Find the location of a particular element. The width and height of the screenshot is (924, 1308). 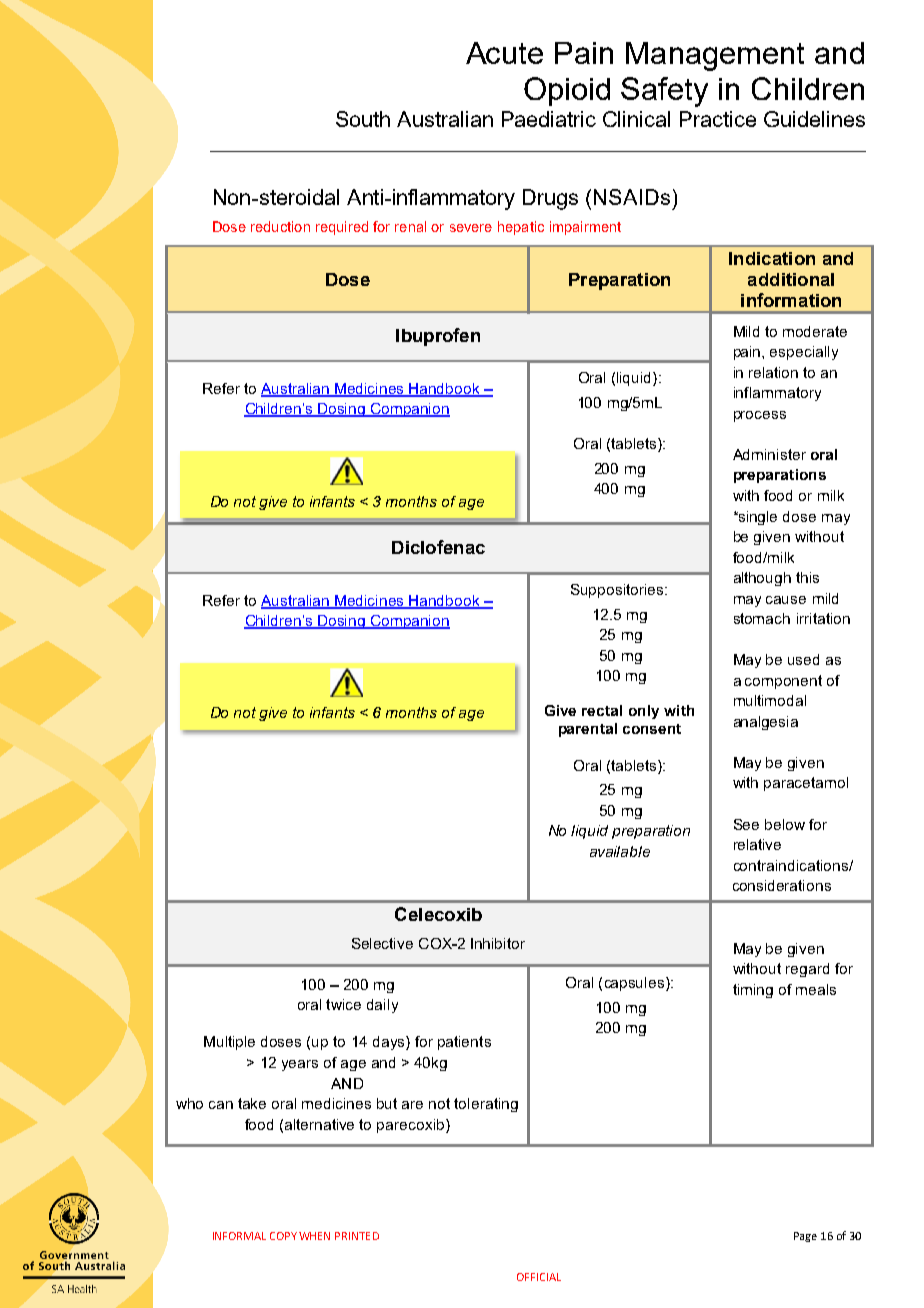

South is located at coordinates (363, 119).
